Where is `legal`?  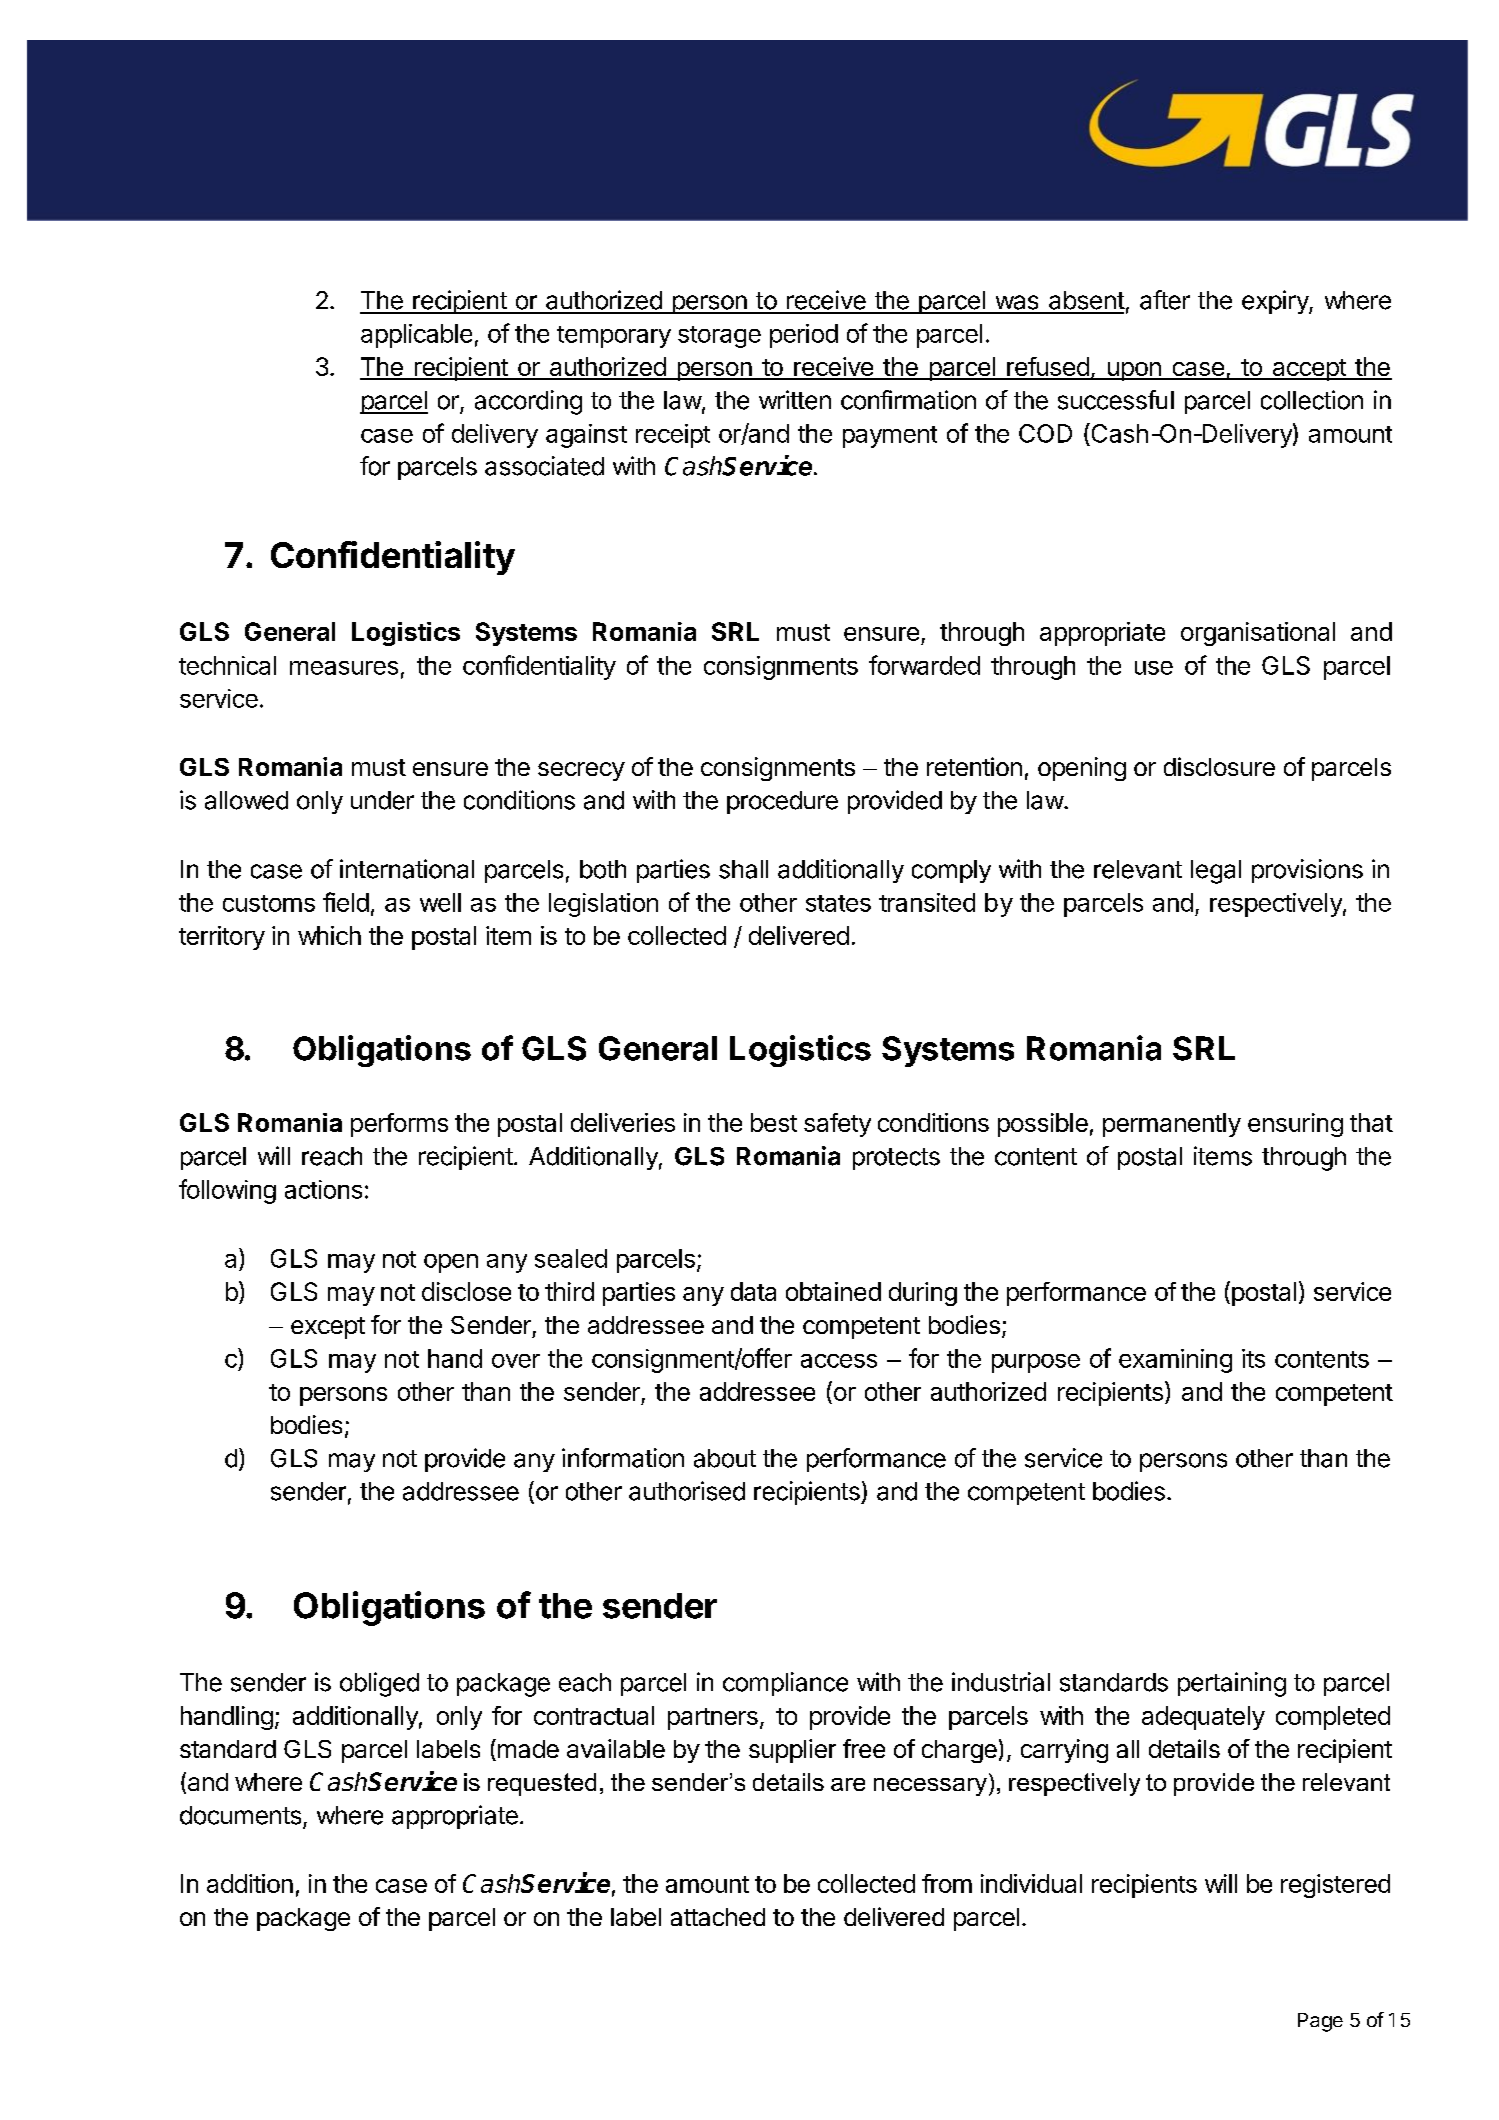
legal is located at coordinates (1216, 872).
